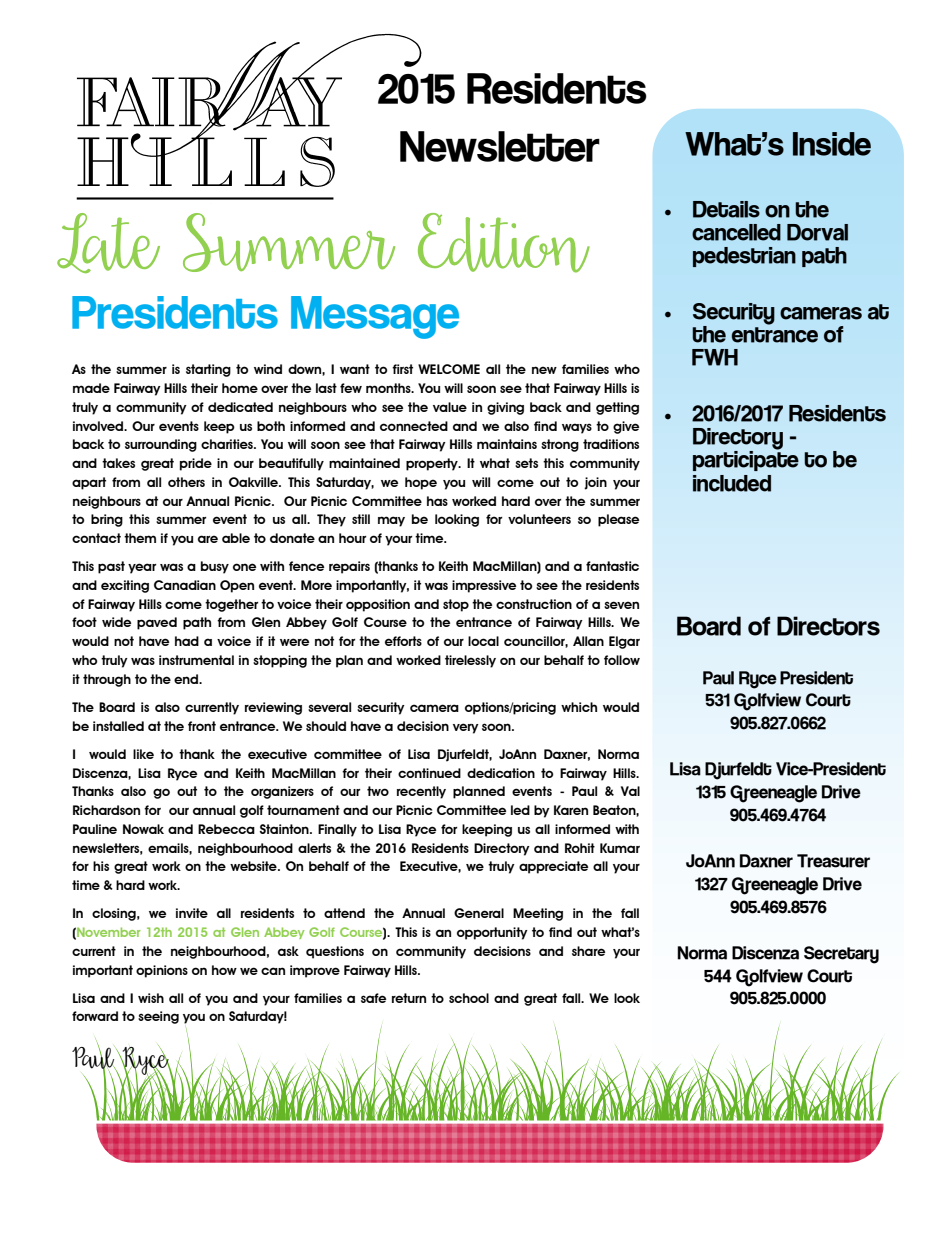 The image size is (952, 1233). Describe the element at coordinates (617, 408) in the document. I see `getting` at that location.
